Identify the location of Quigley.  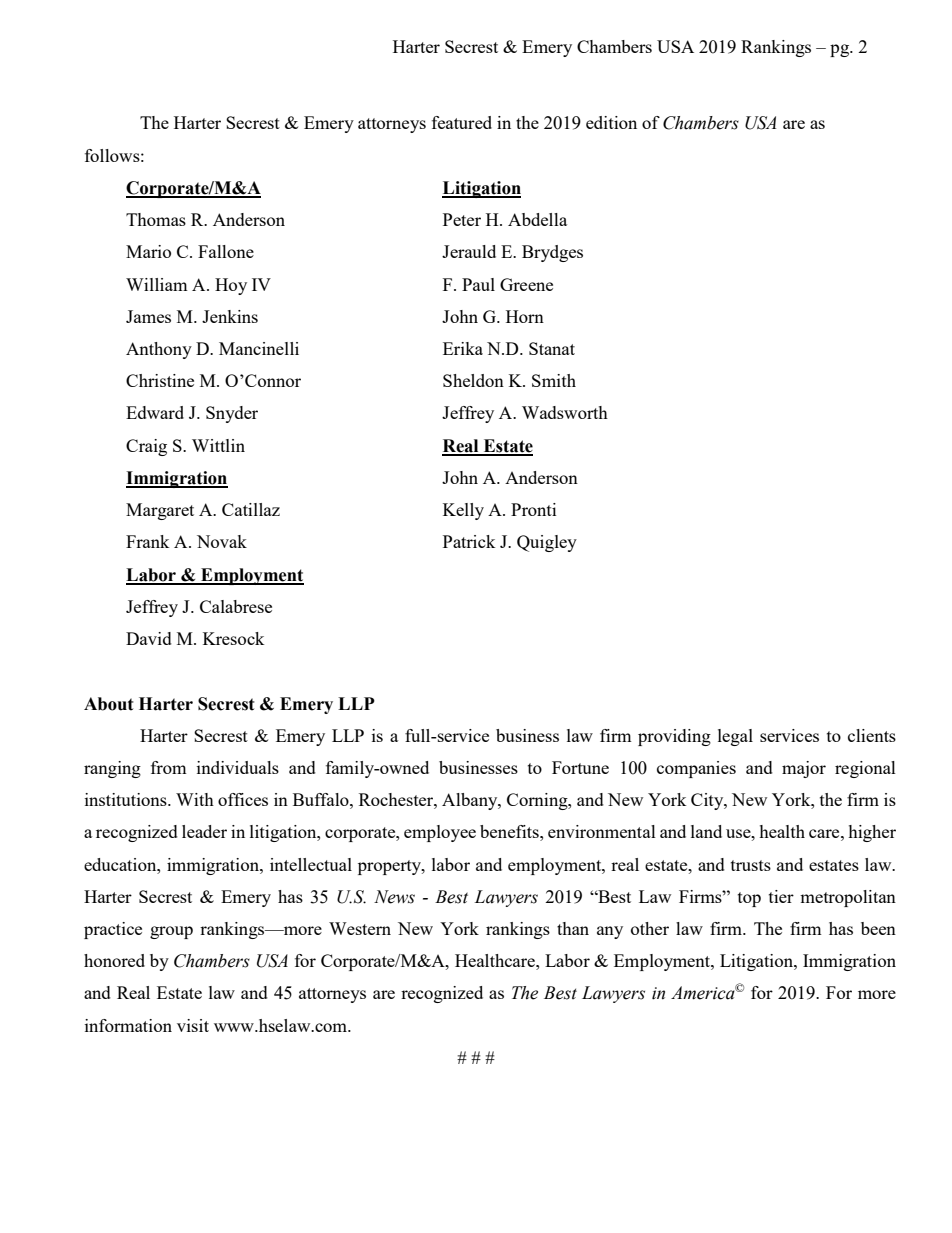
(547, 543).
